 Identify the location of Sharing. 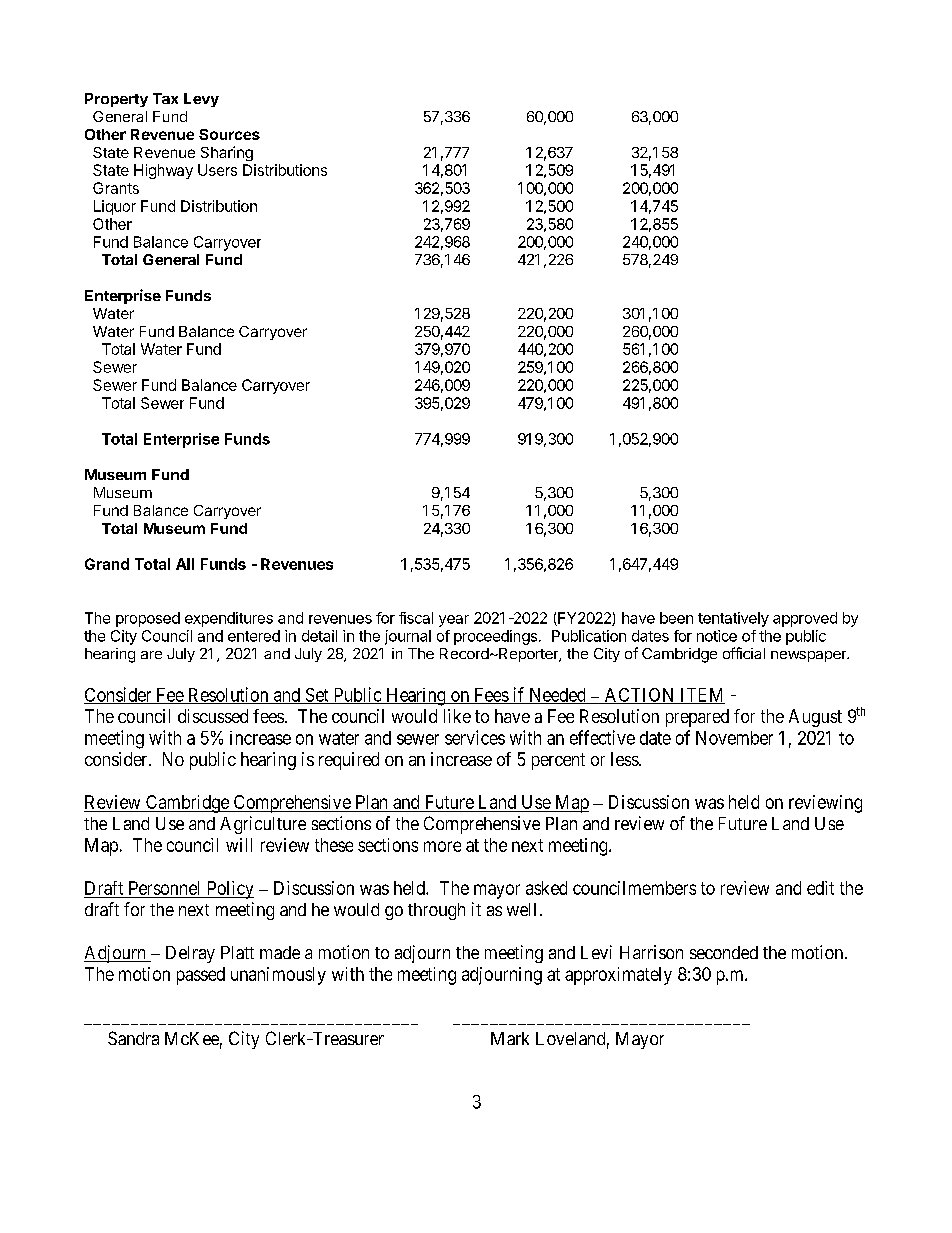
(227, 153).
